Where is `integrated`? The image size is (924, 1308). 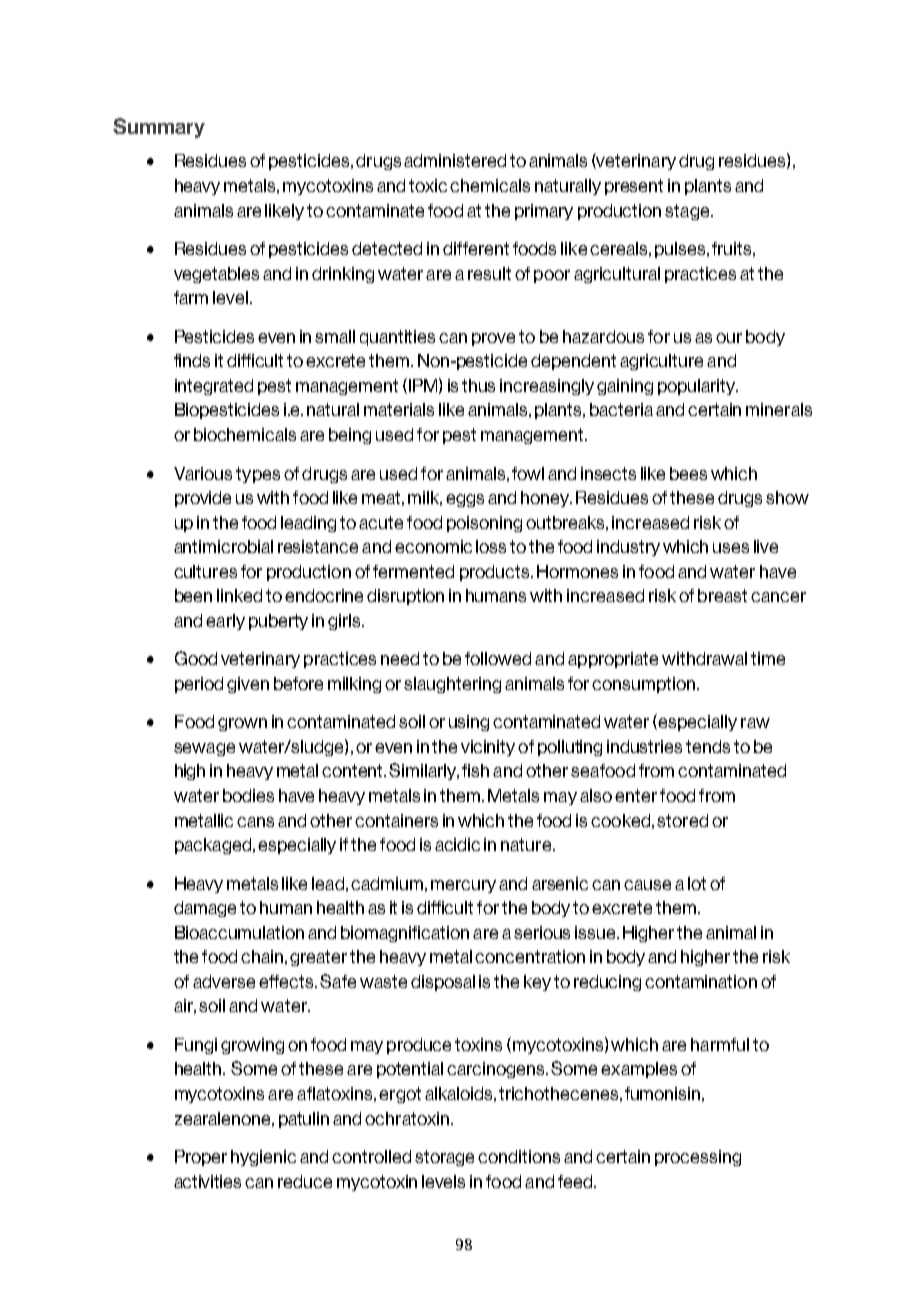 integrated is located at coordinates (214, 387).
